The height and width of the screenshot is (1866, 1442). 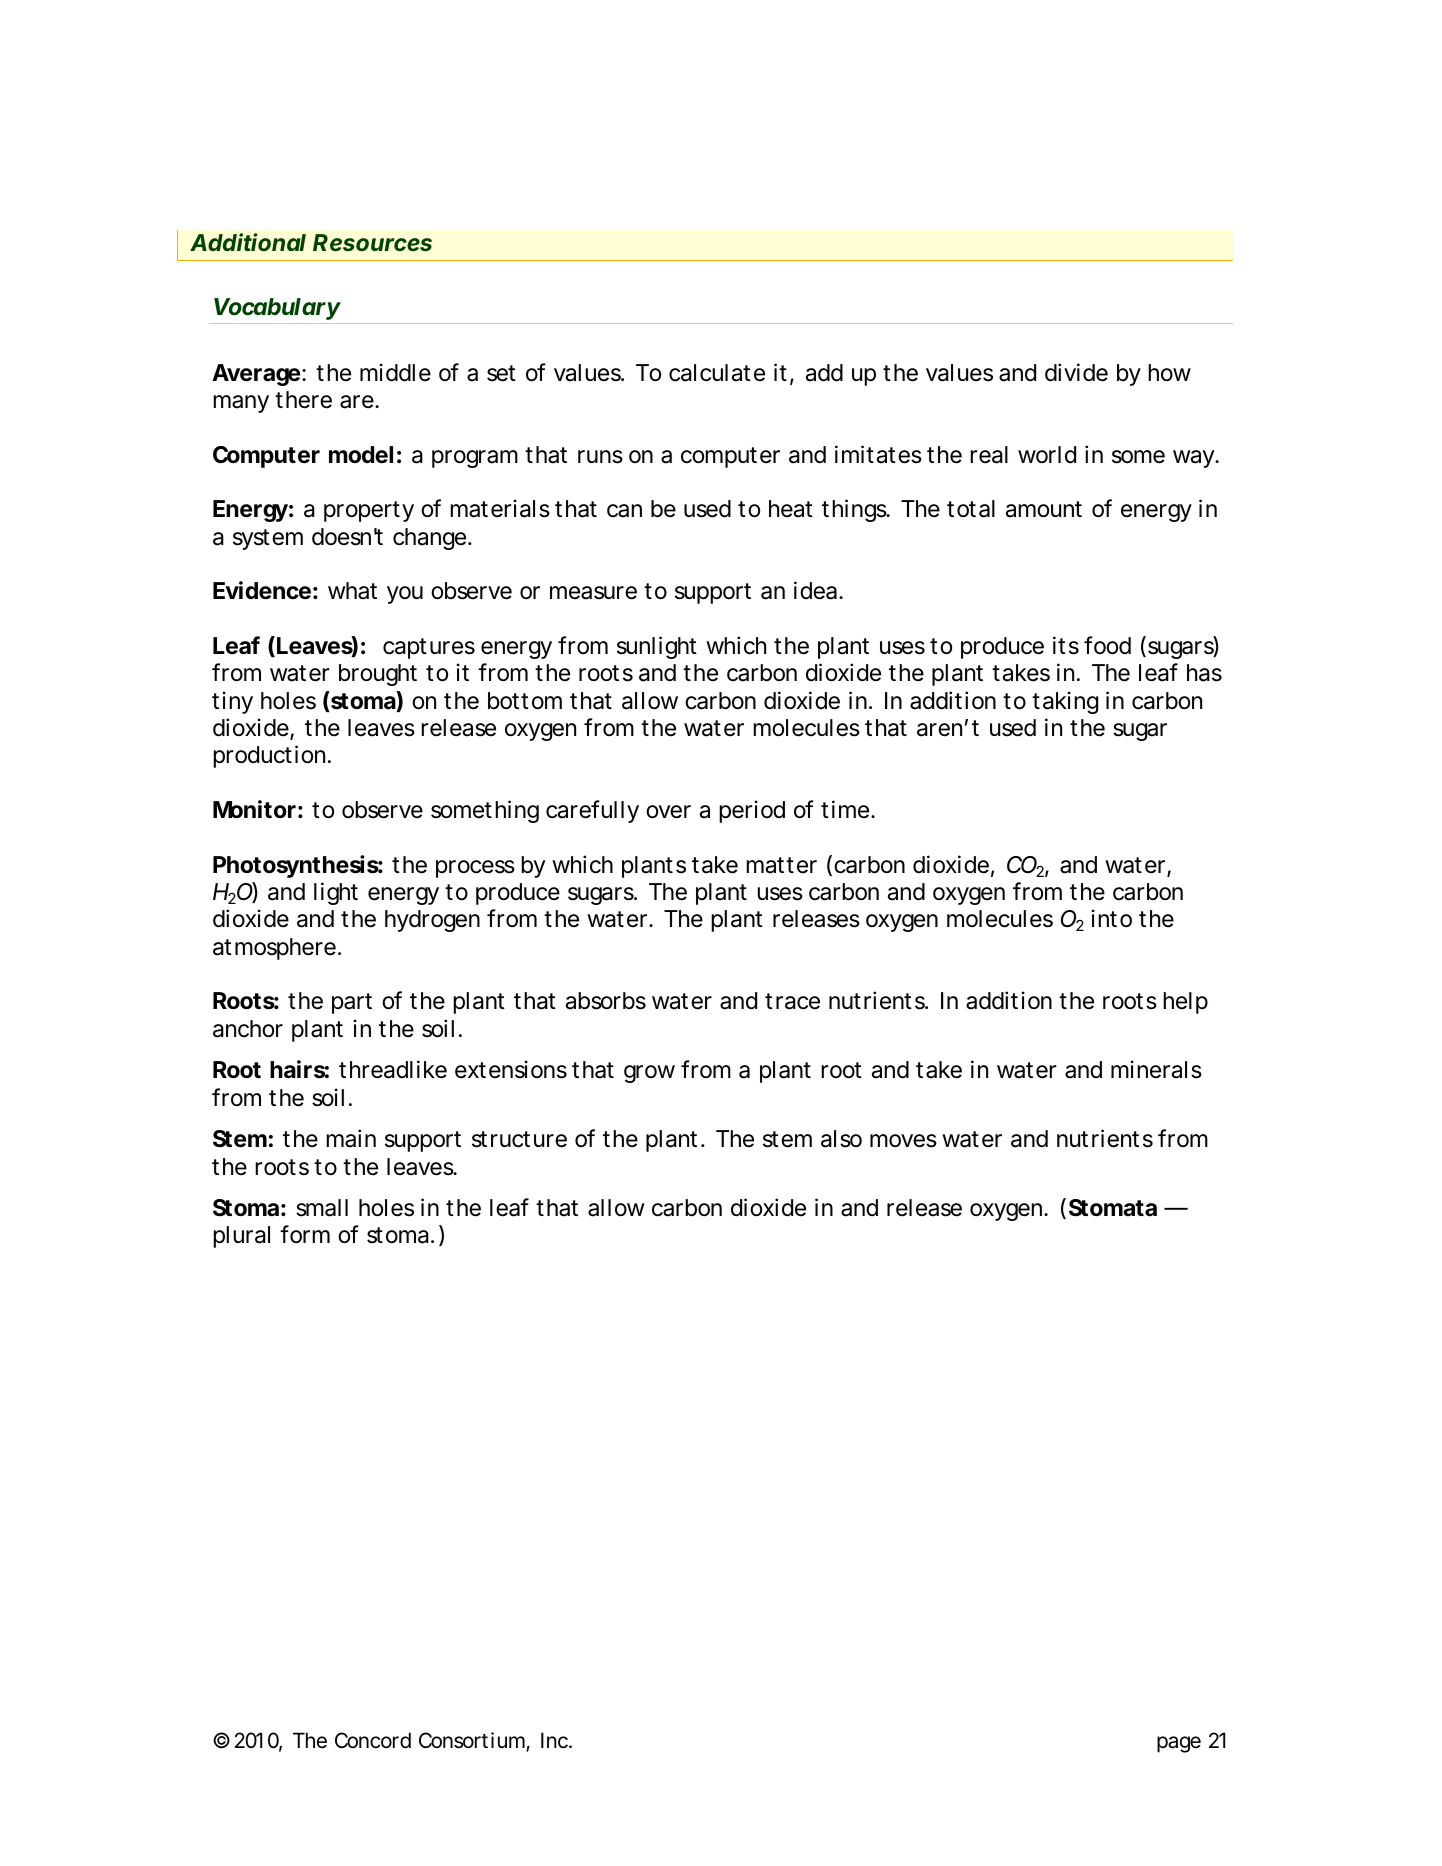 What do you see at coordinates (649, 1074) in the screenshot?
I see `grow` at bounding box center [649, 1074].
